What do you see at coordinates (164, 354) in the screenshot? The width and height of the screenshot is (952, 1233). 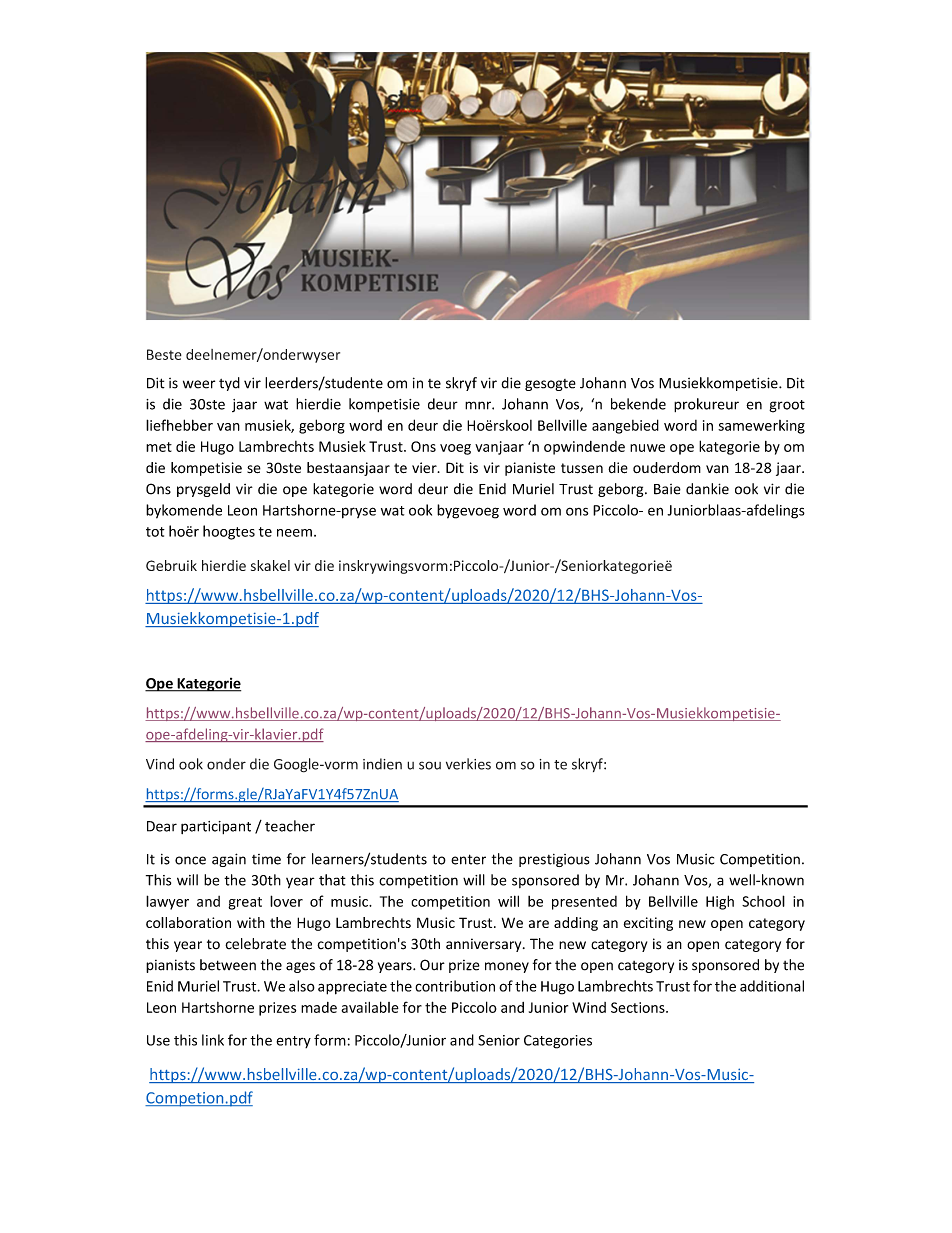 I see `Beste` at bounding box center [164, 354].
